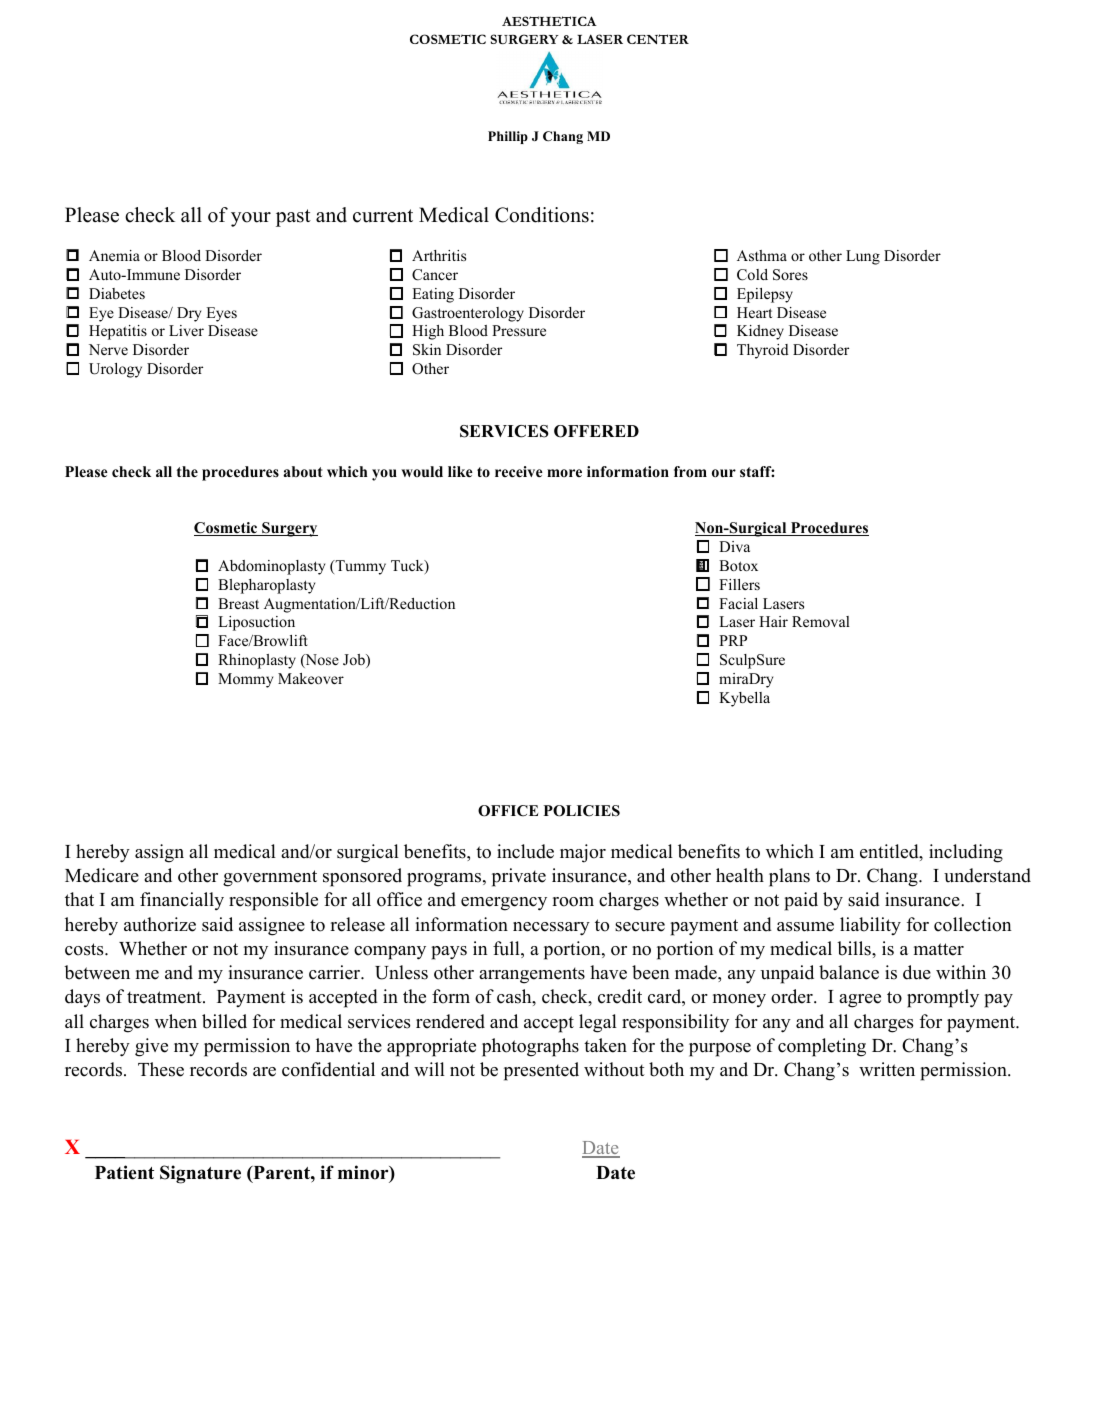  I want to click on written, so click(887, 1069).
